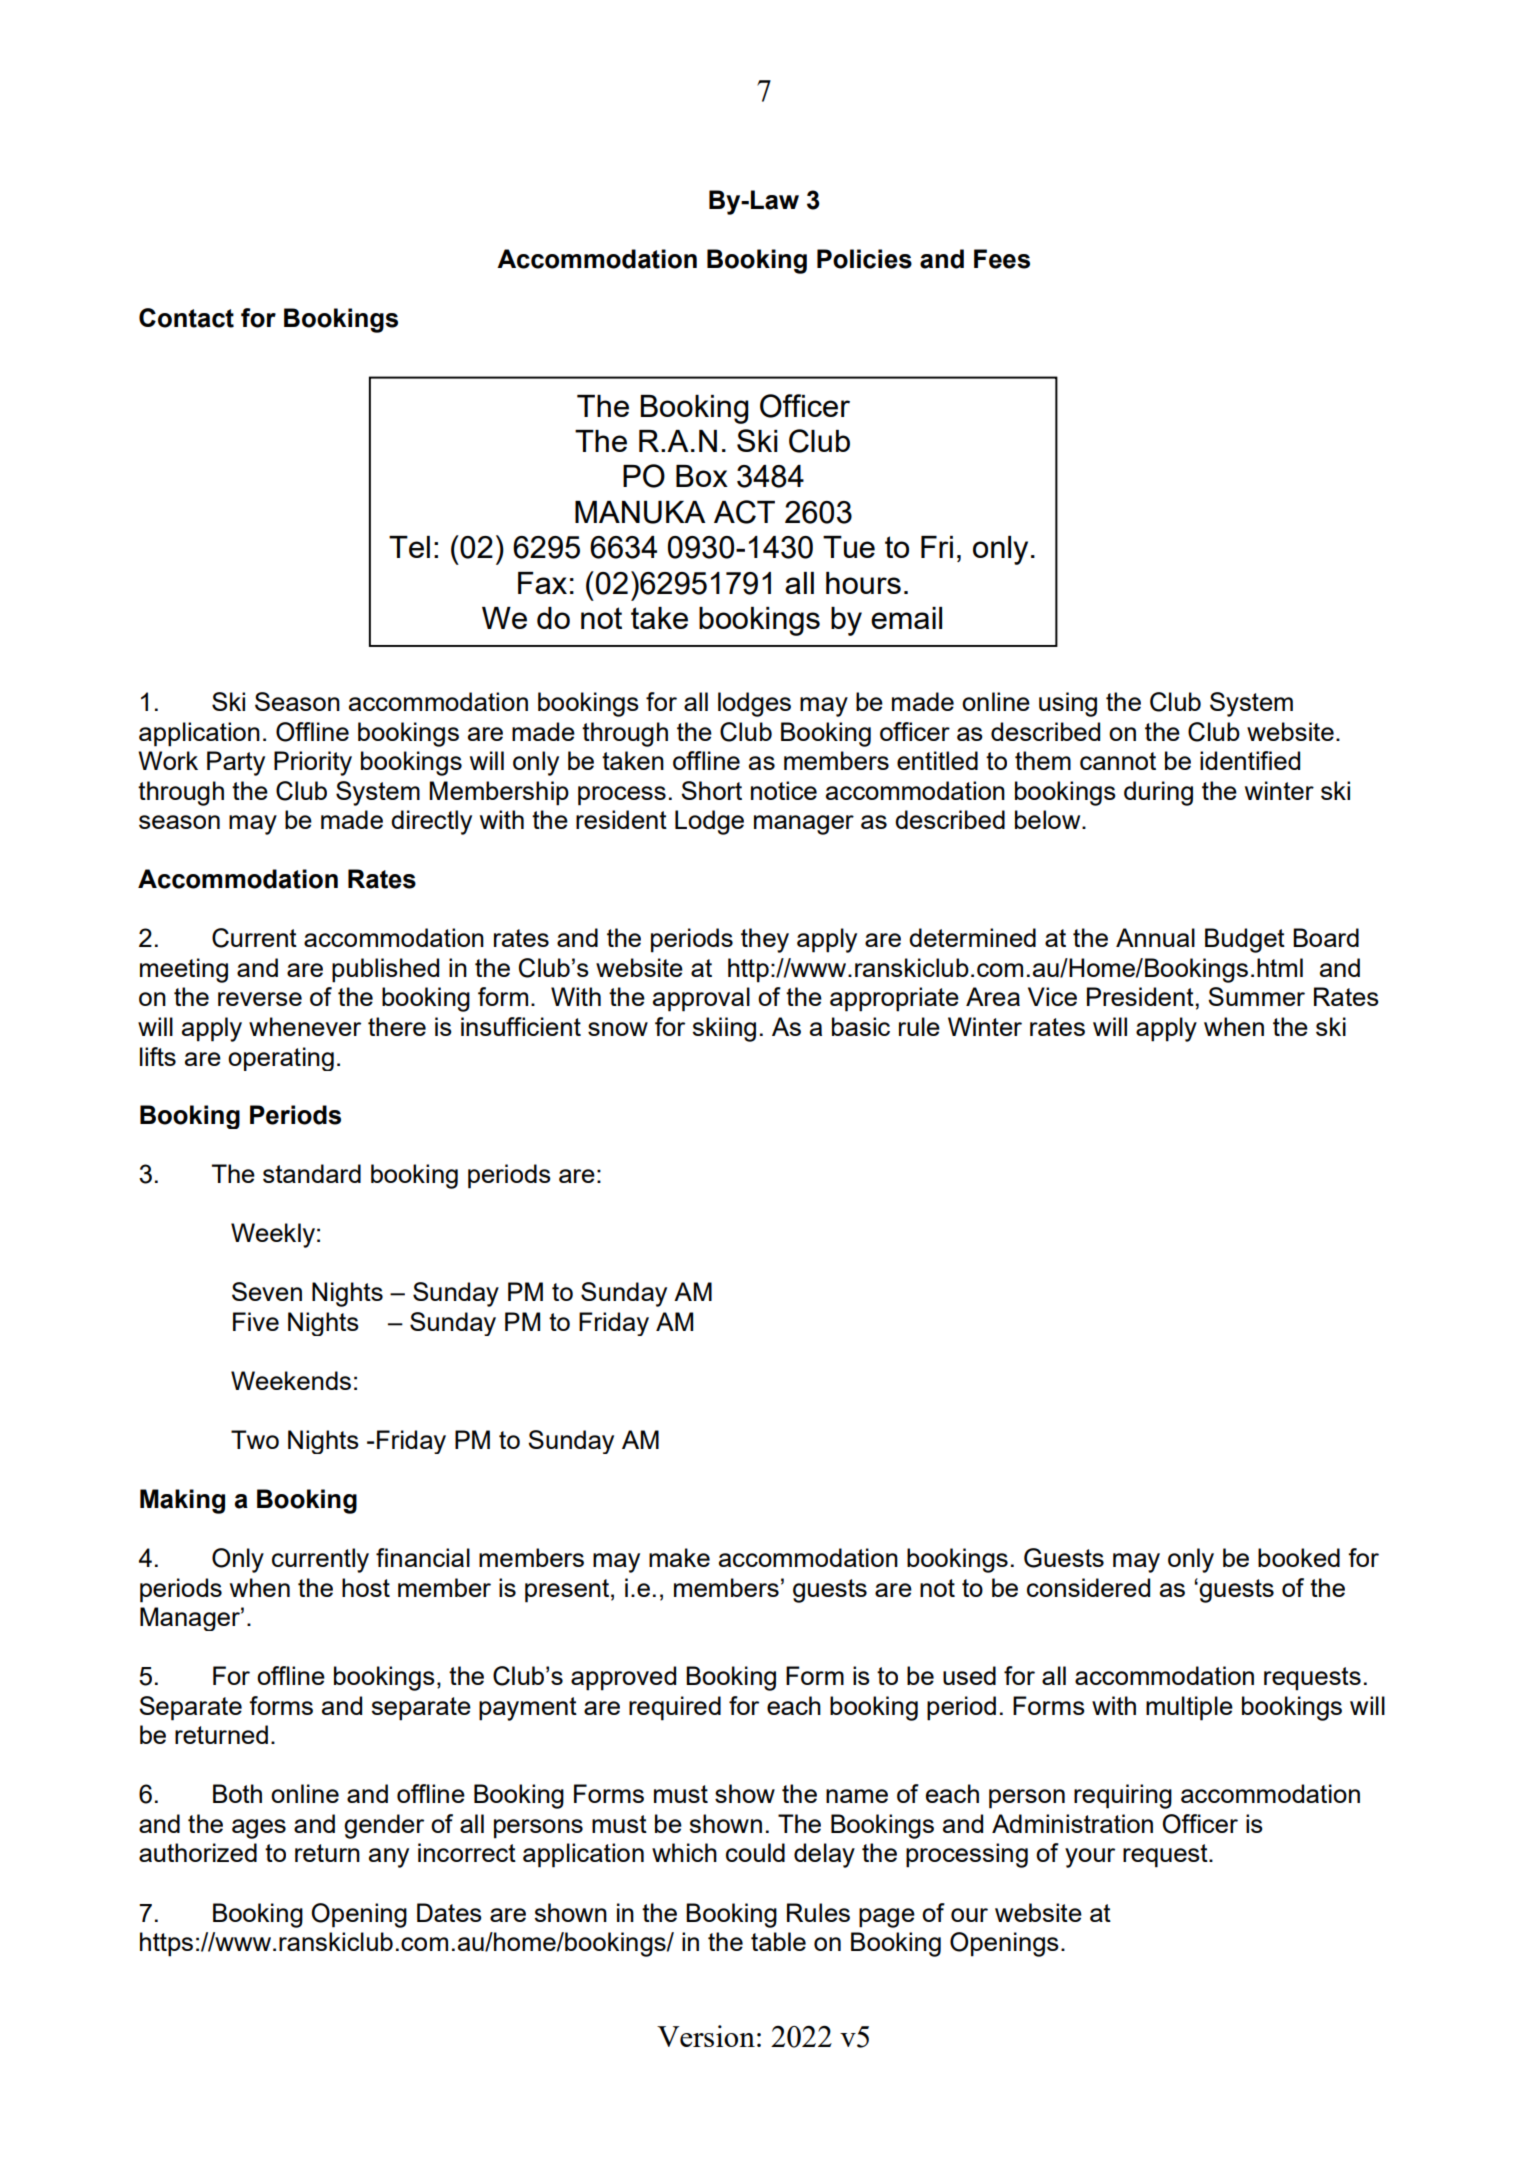  I want to click on make, so click(679, 1557).
